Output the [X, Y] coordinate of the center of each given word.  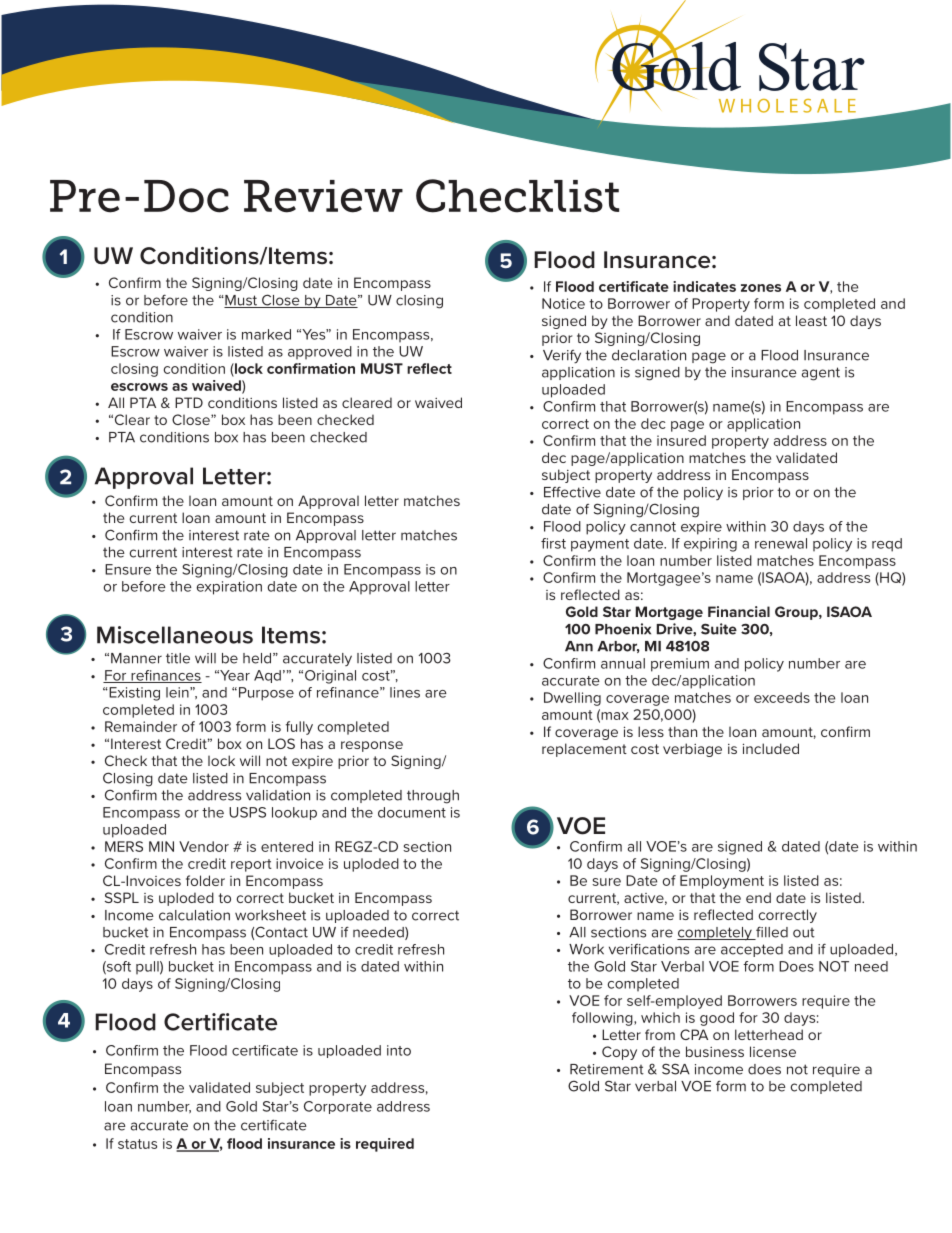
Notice [563, 303]
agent [821, 374]
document [412, 812]
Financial [739, 611]
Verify [562, 357]
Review [323, 196]
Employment [722, 882]
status [137, 1144]
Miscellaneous [175, 635]
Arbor [618, 647]
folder [205, 880]
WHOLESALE [787, 106]
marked [266, 334]
